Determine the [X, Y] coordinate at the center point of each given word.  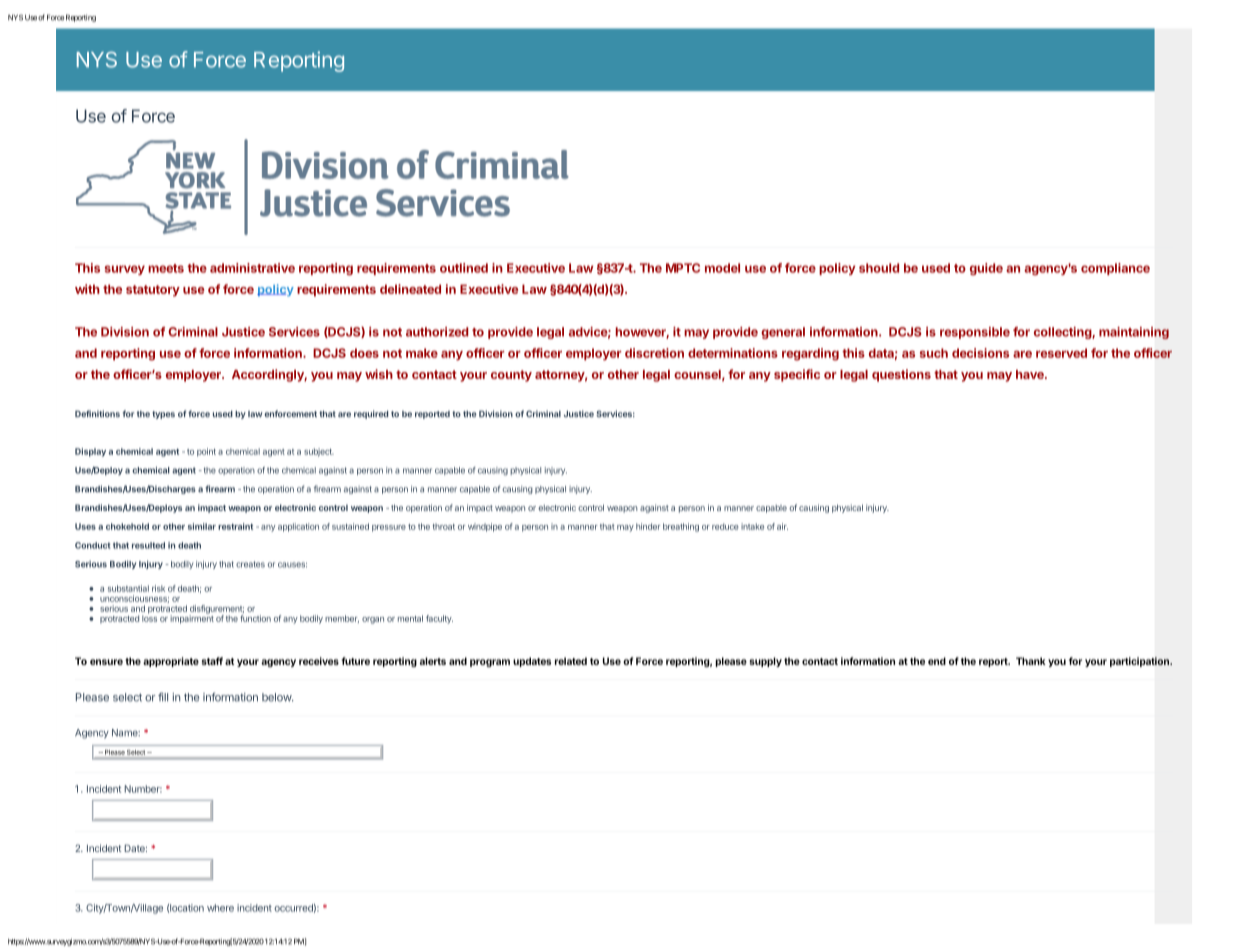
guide [986, 269]
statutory [153, 291]
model [722, 268]
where [220, 908]
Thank [1031, 661]
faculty [439, 619]
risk [158, 588]
